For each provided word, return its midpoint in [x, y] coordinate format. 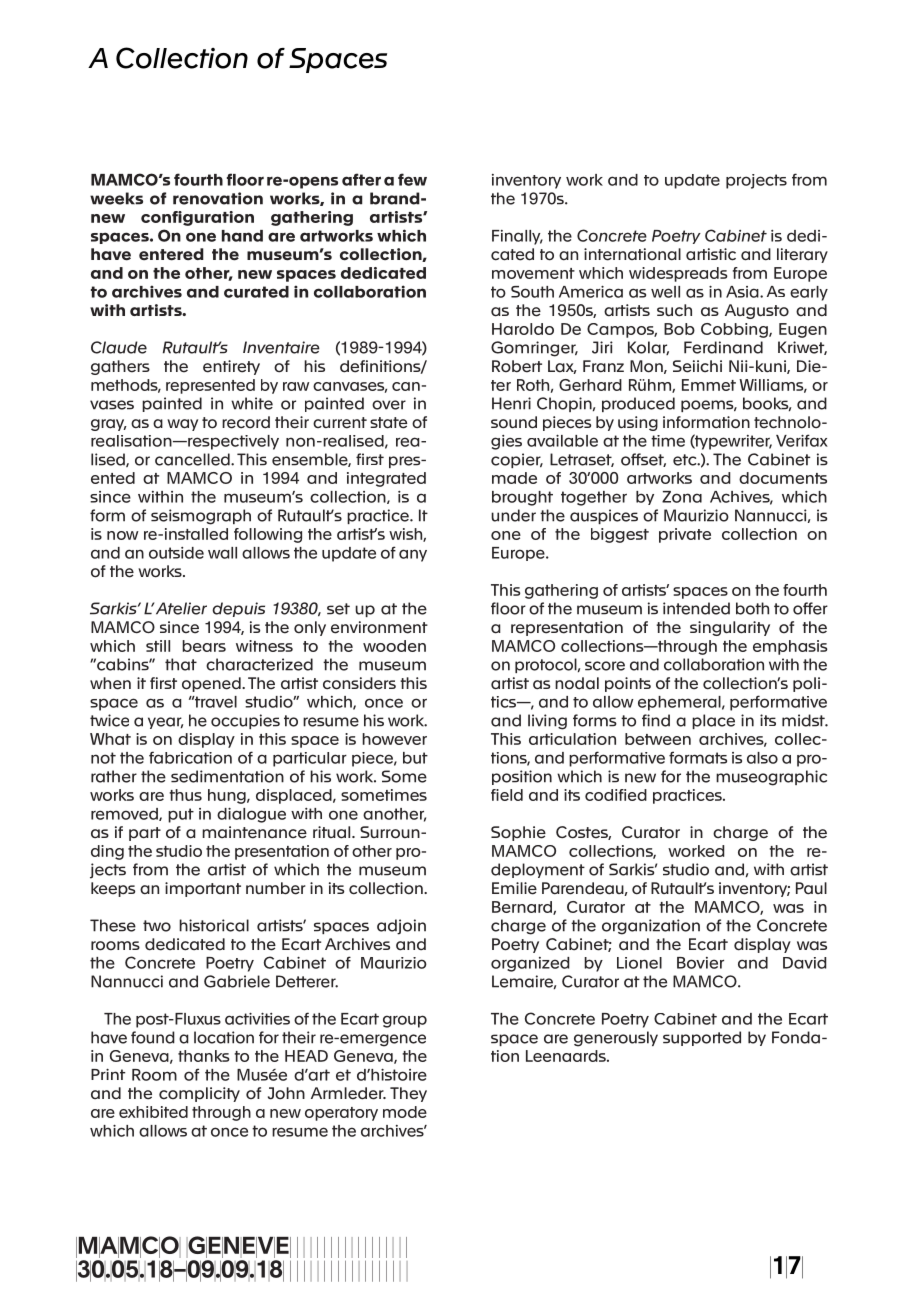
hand [242, 236]
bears [204, 646]
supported [702, 1038]
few [412, 179]
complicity [199, 1094]
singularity [730, 628]
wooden [394, 646]
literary [802, 255]
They [408, 1094]
